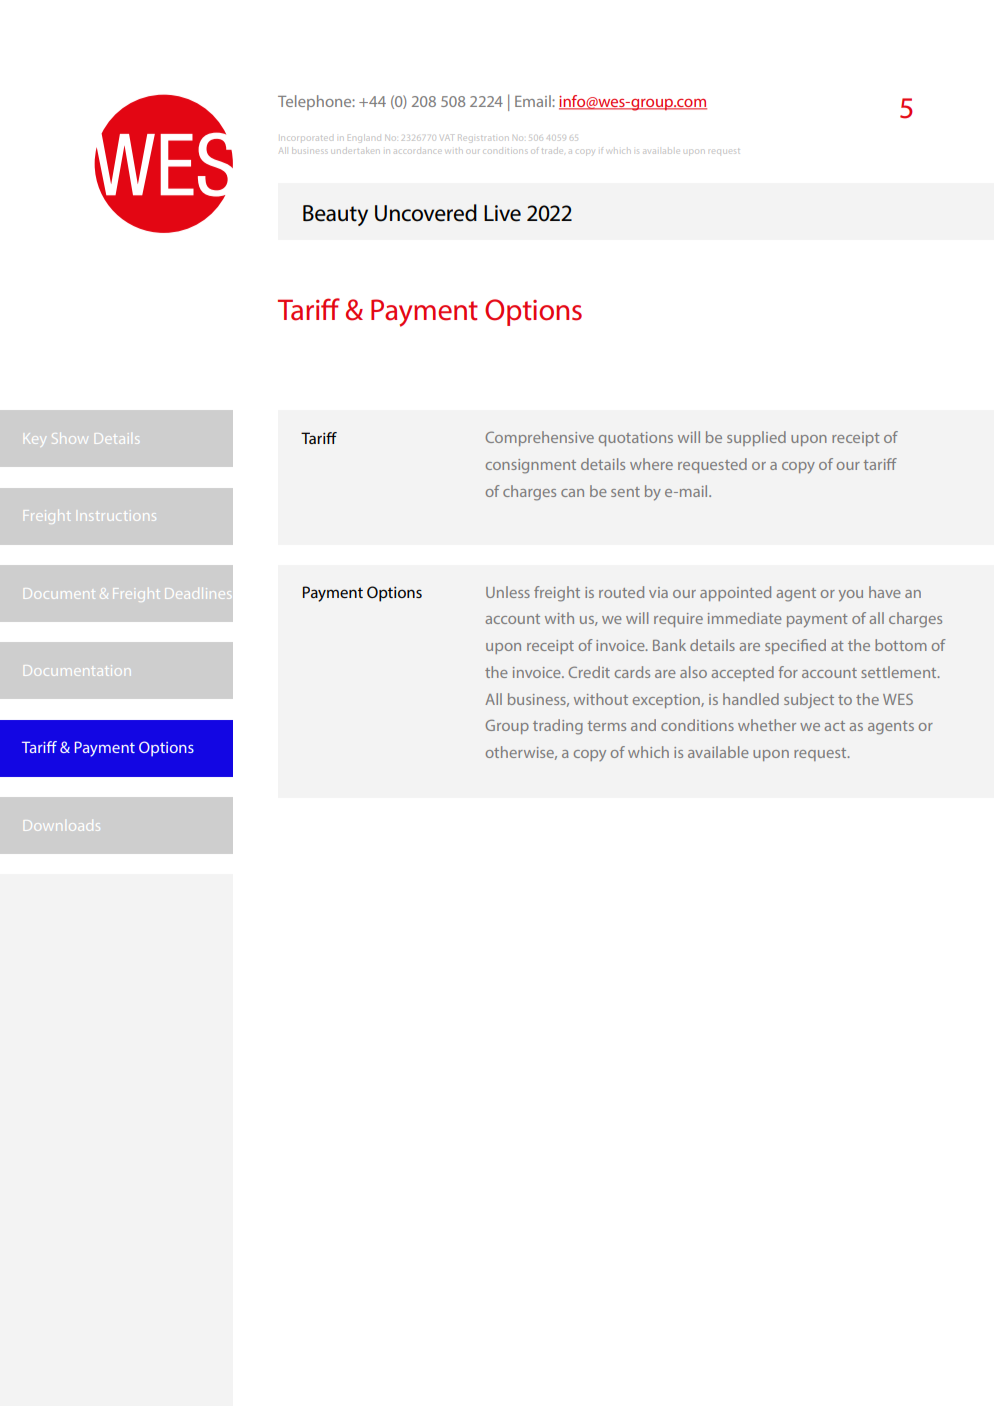  I want to click on trade, so click(551, 151).
